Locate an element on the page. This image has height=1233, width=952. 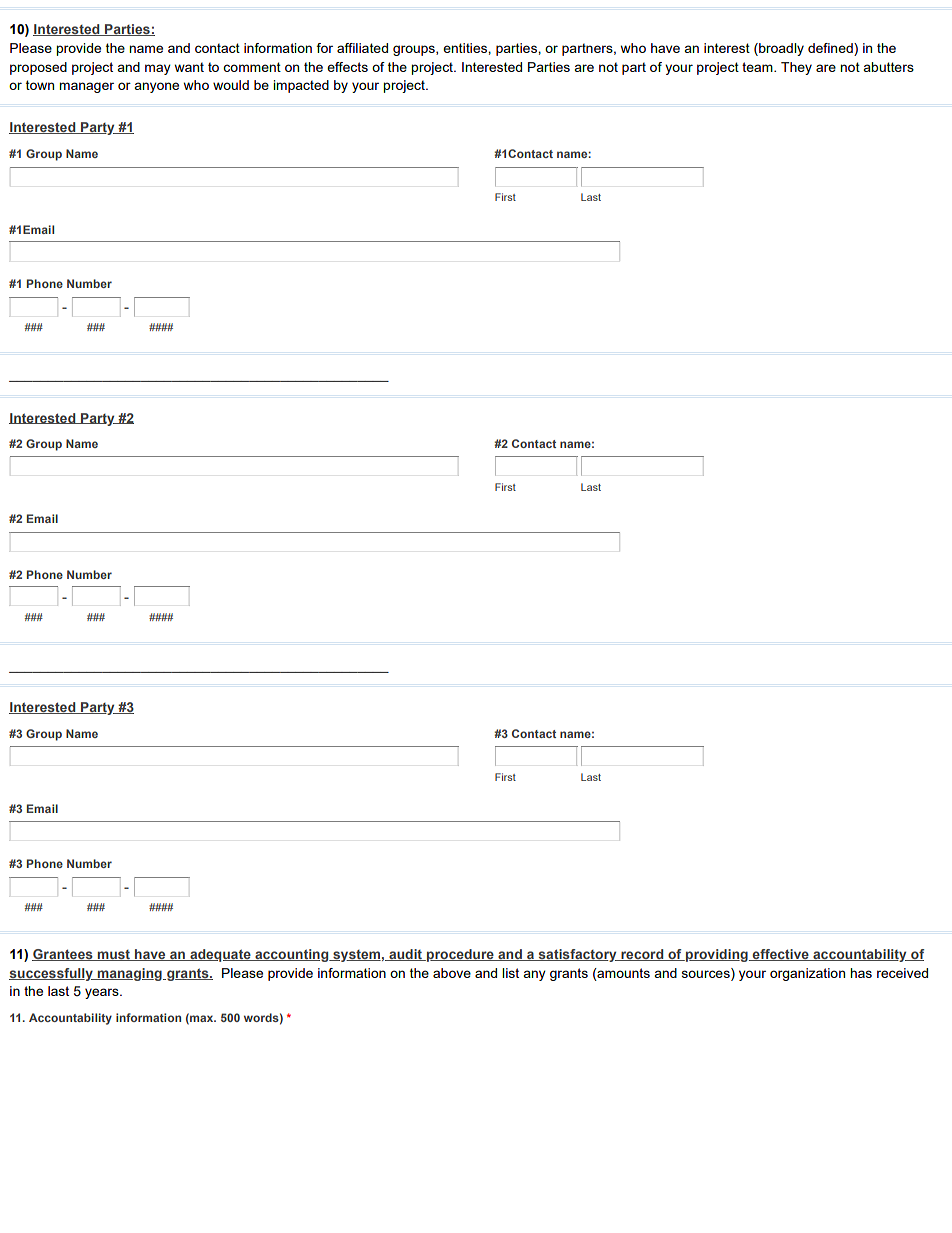
procedure is located at coordinates (460, 955).
